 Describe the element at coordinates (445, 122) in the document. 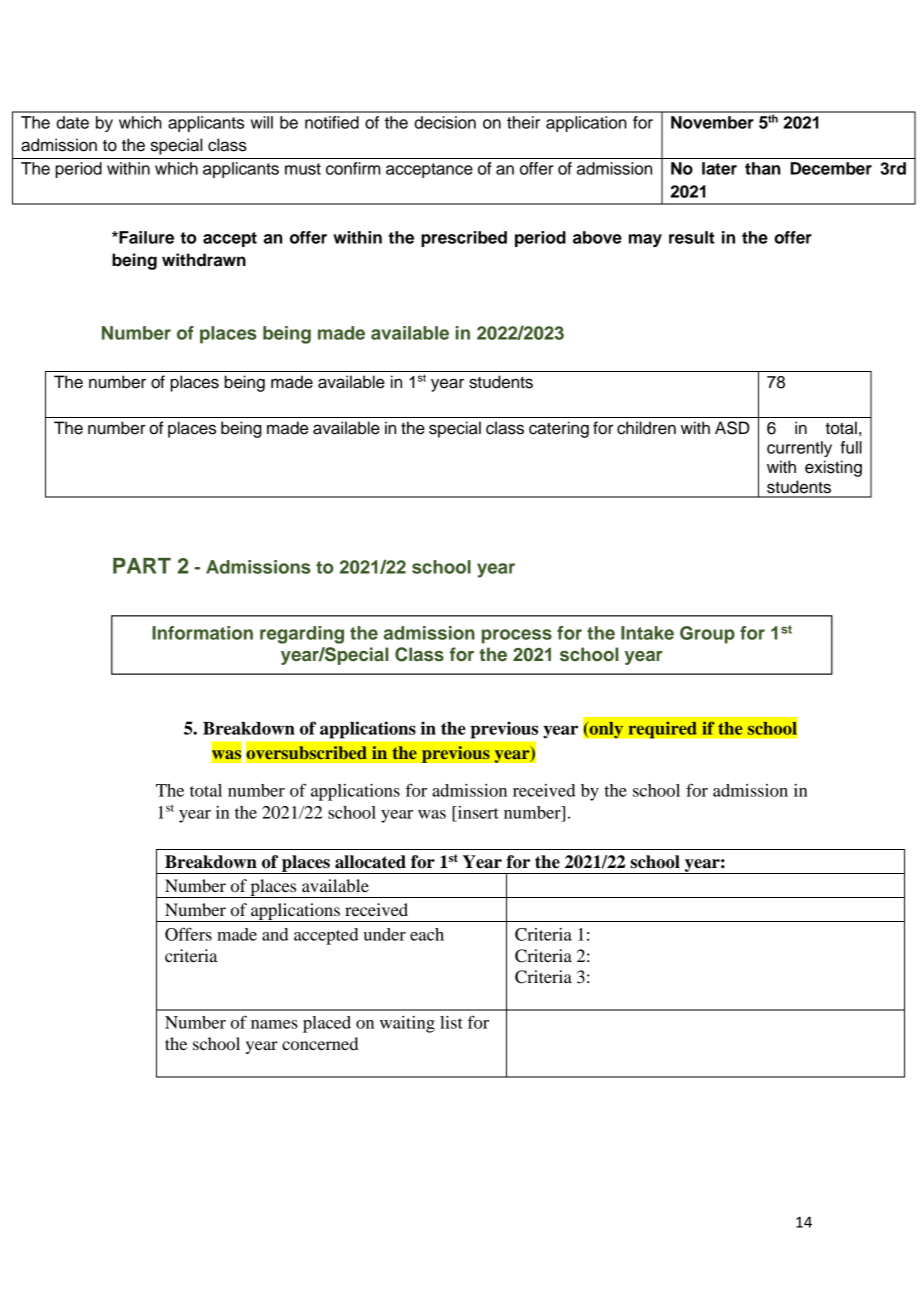

I see `decision` at that location.
